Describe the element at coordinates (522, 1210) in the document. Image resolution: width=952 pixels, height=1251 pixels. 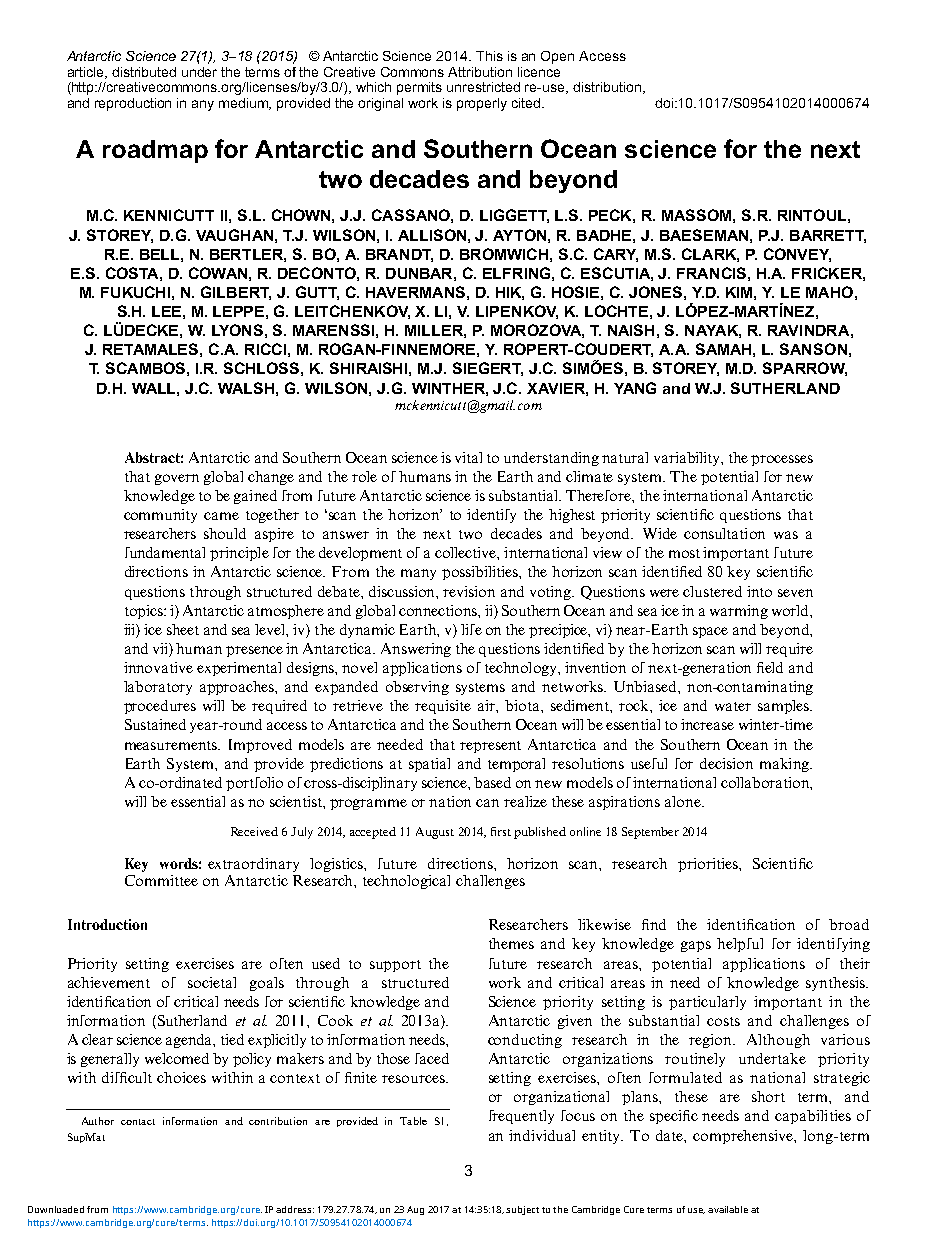
I see `subject` at that location.
